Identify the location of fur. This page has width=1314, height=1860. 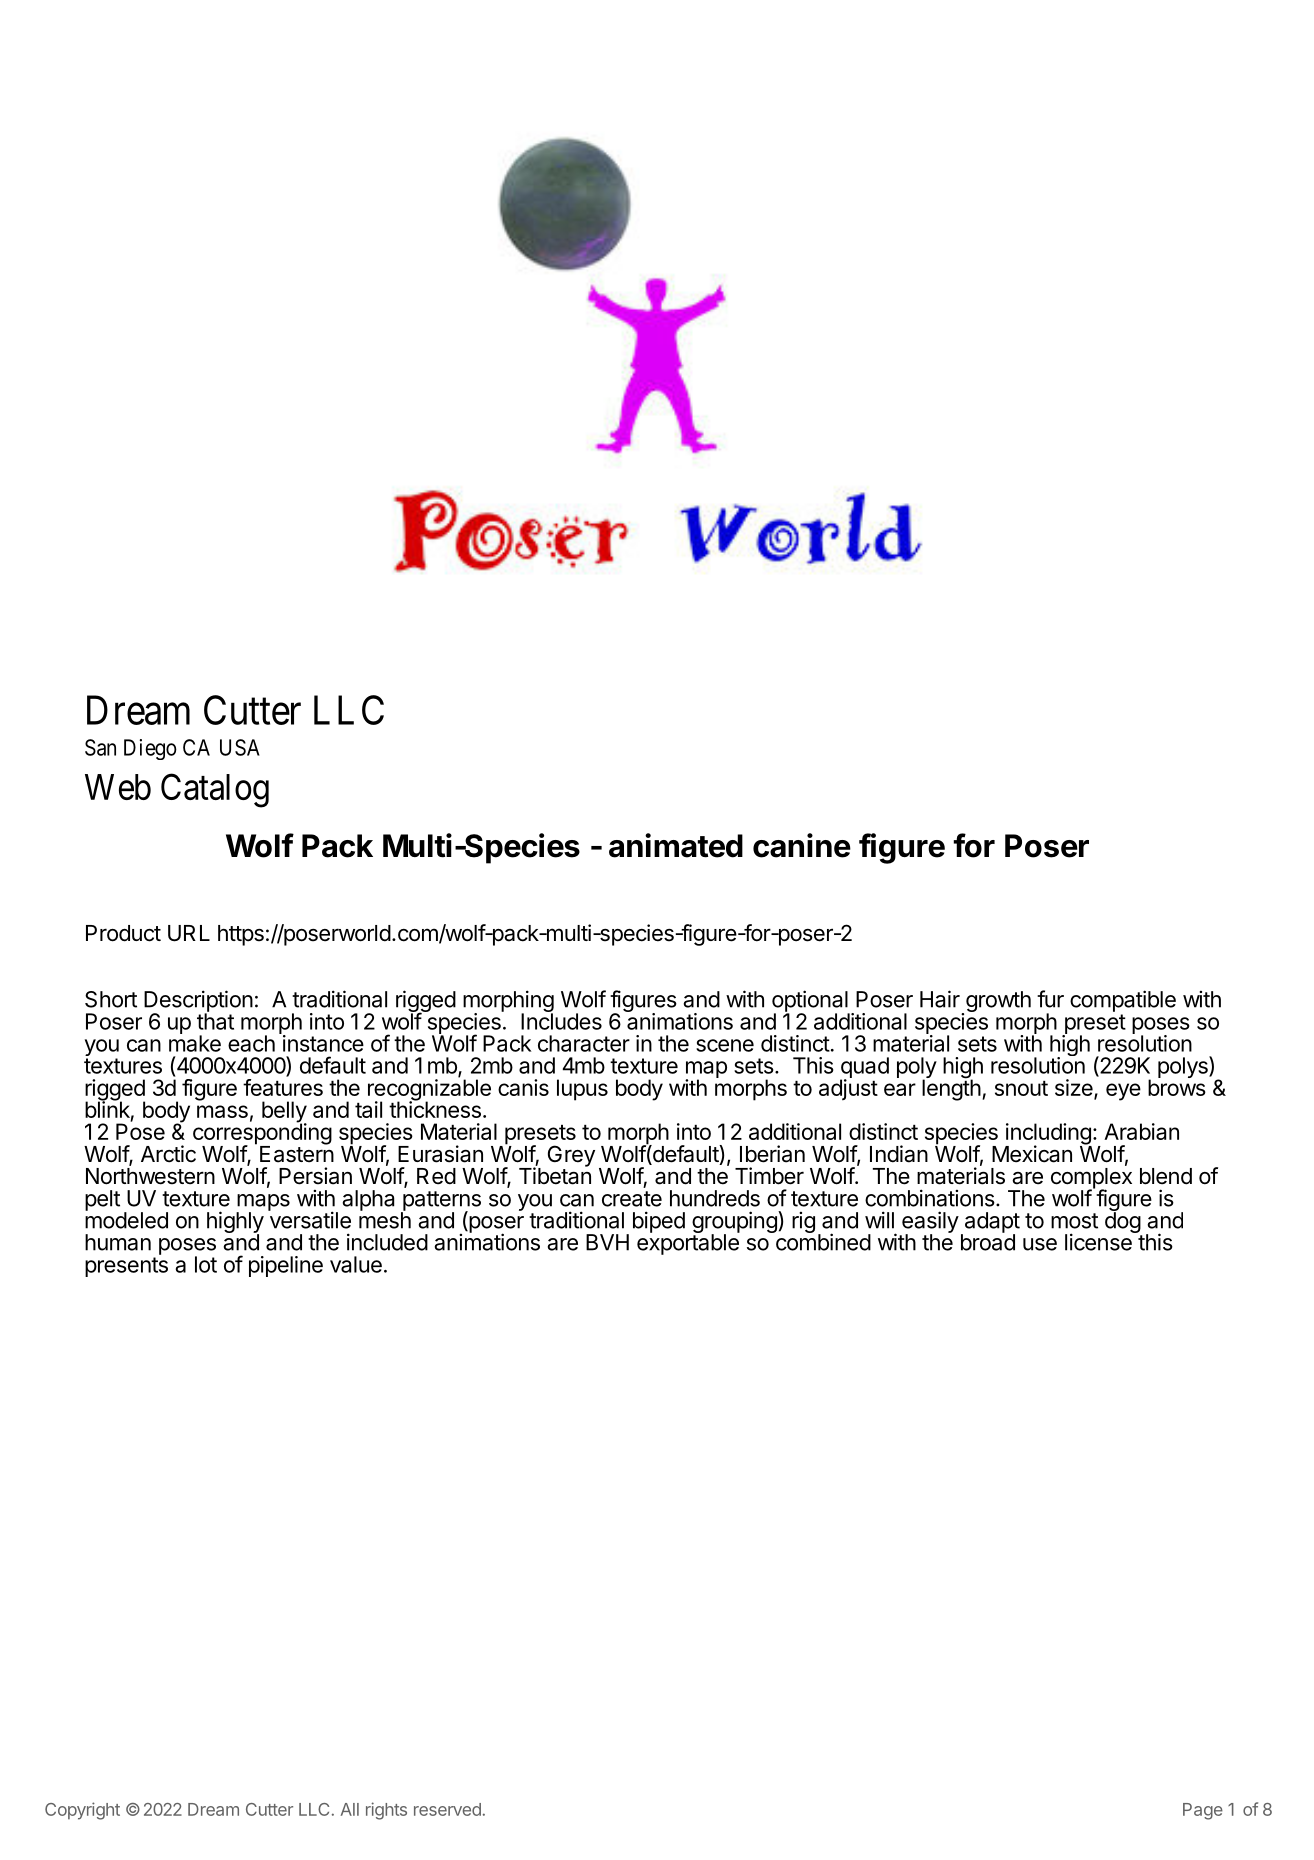
(1050, 999).
